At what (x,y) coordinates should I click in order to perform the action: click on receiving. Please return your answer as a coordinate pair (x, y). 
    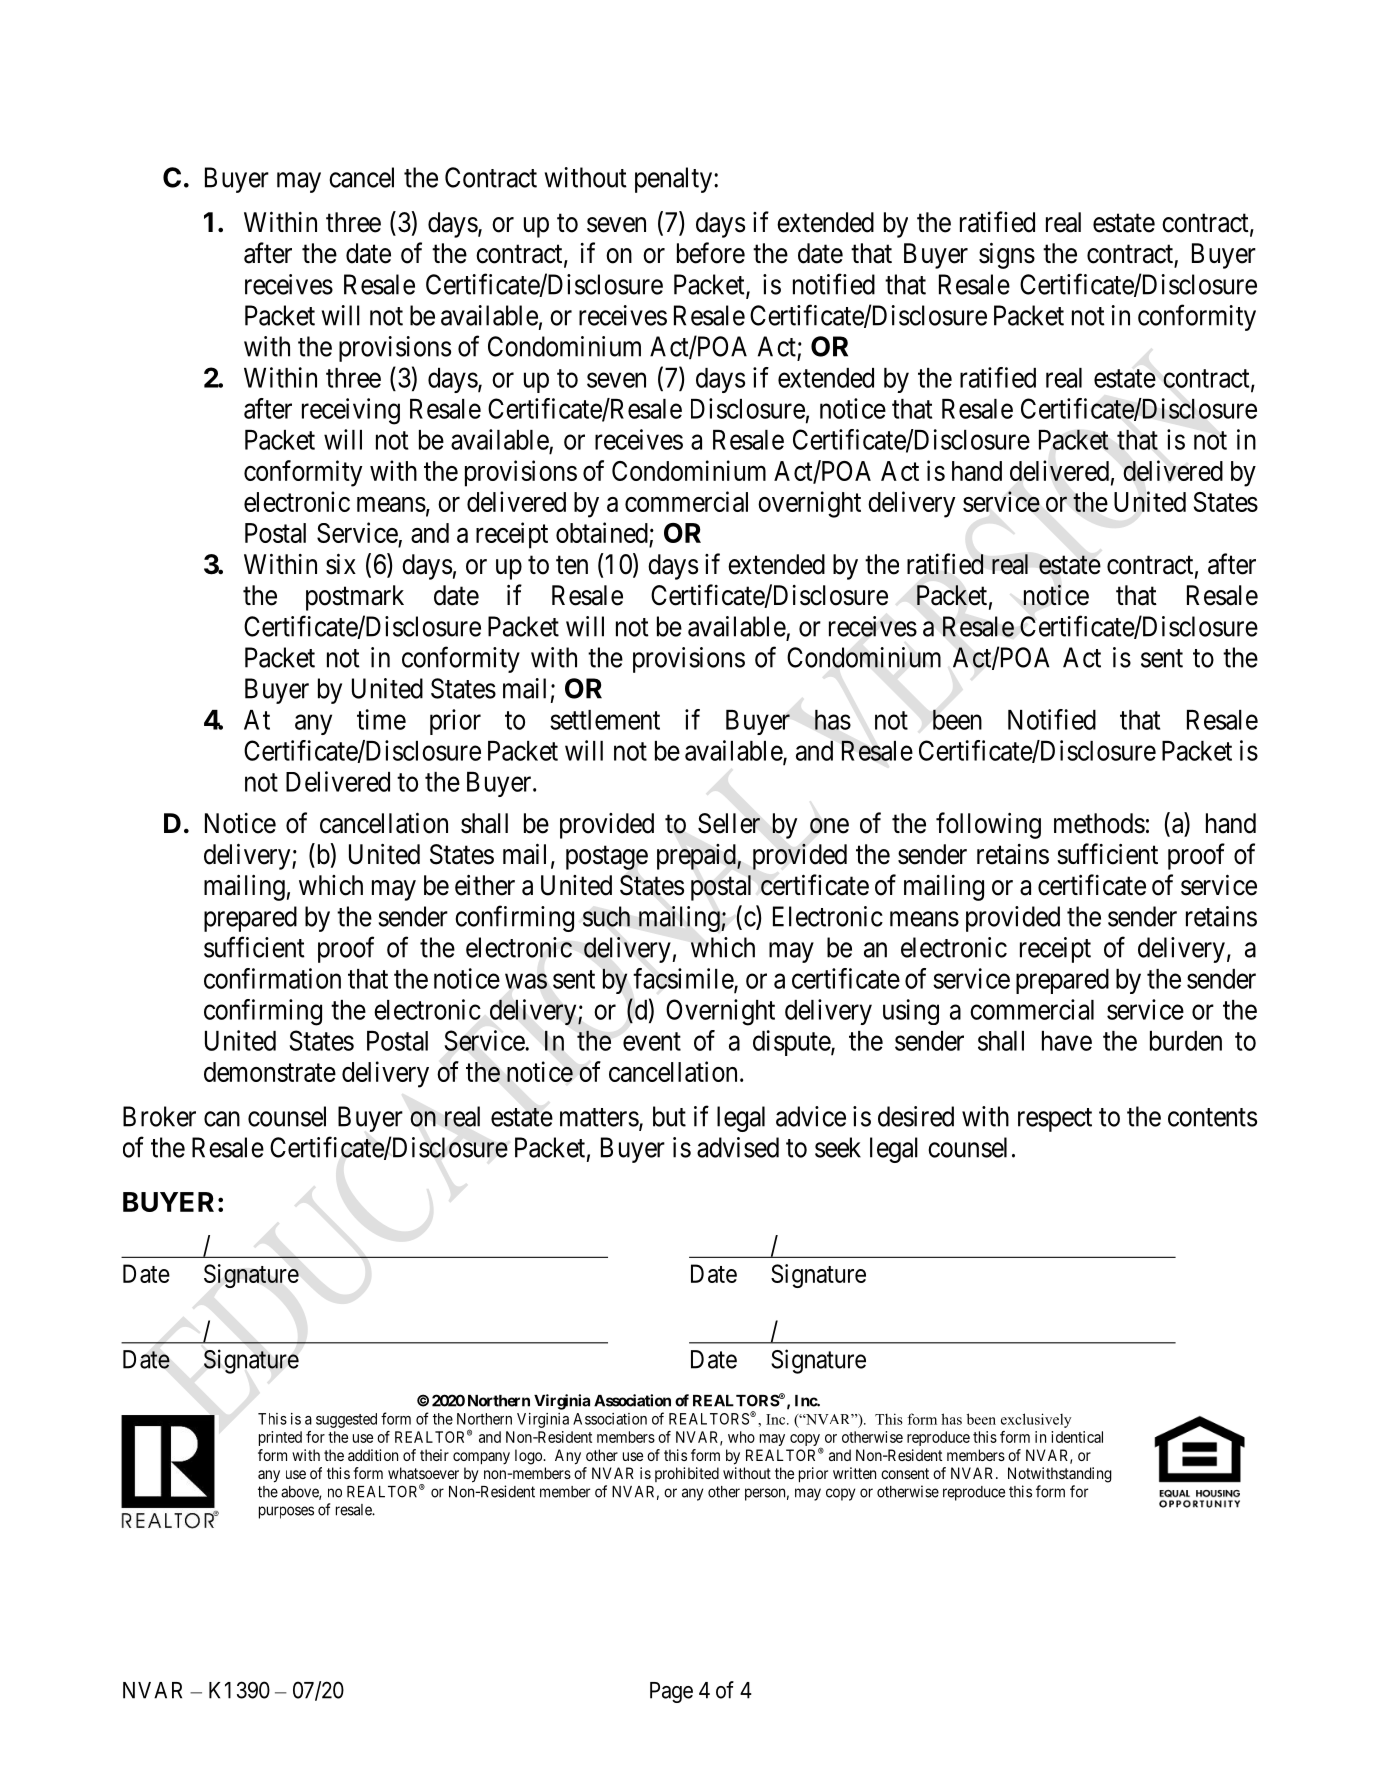
    Looking at the image, I should click on (351, 411).
